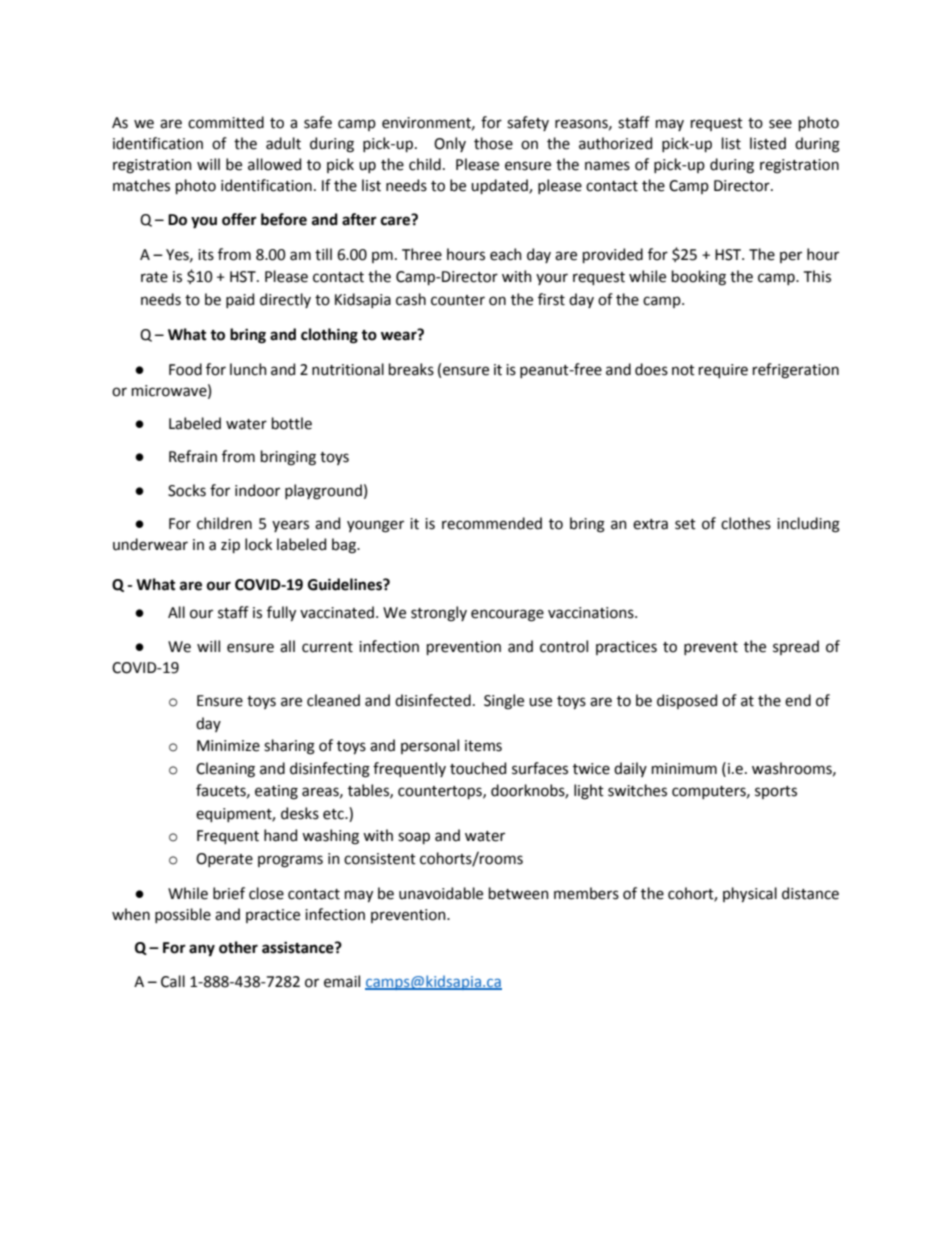 The height and width of the screenshot is (1233, 952). I want to click on those, so click(493, 143).
